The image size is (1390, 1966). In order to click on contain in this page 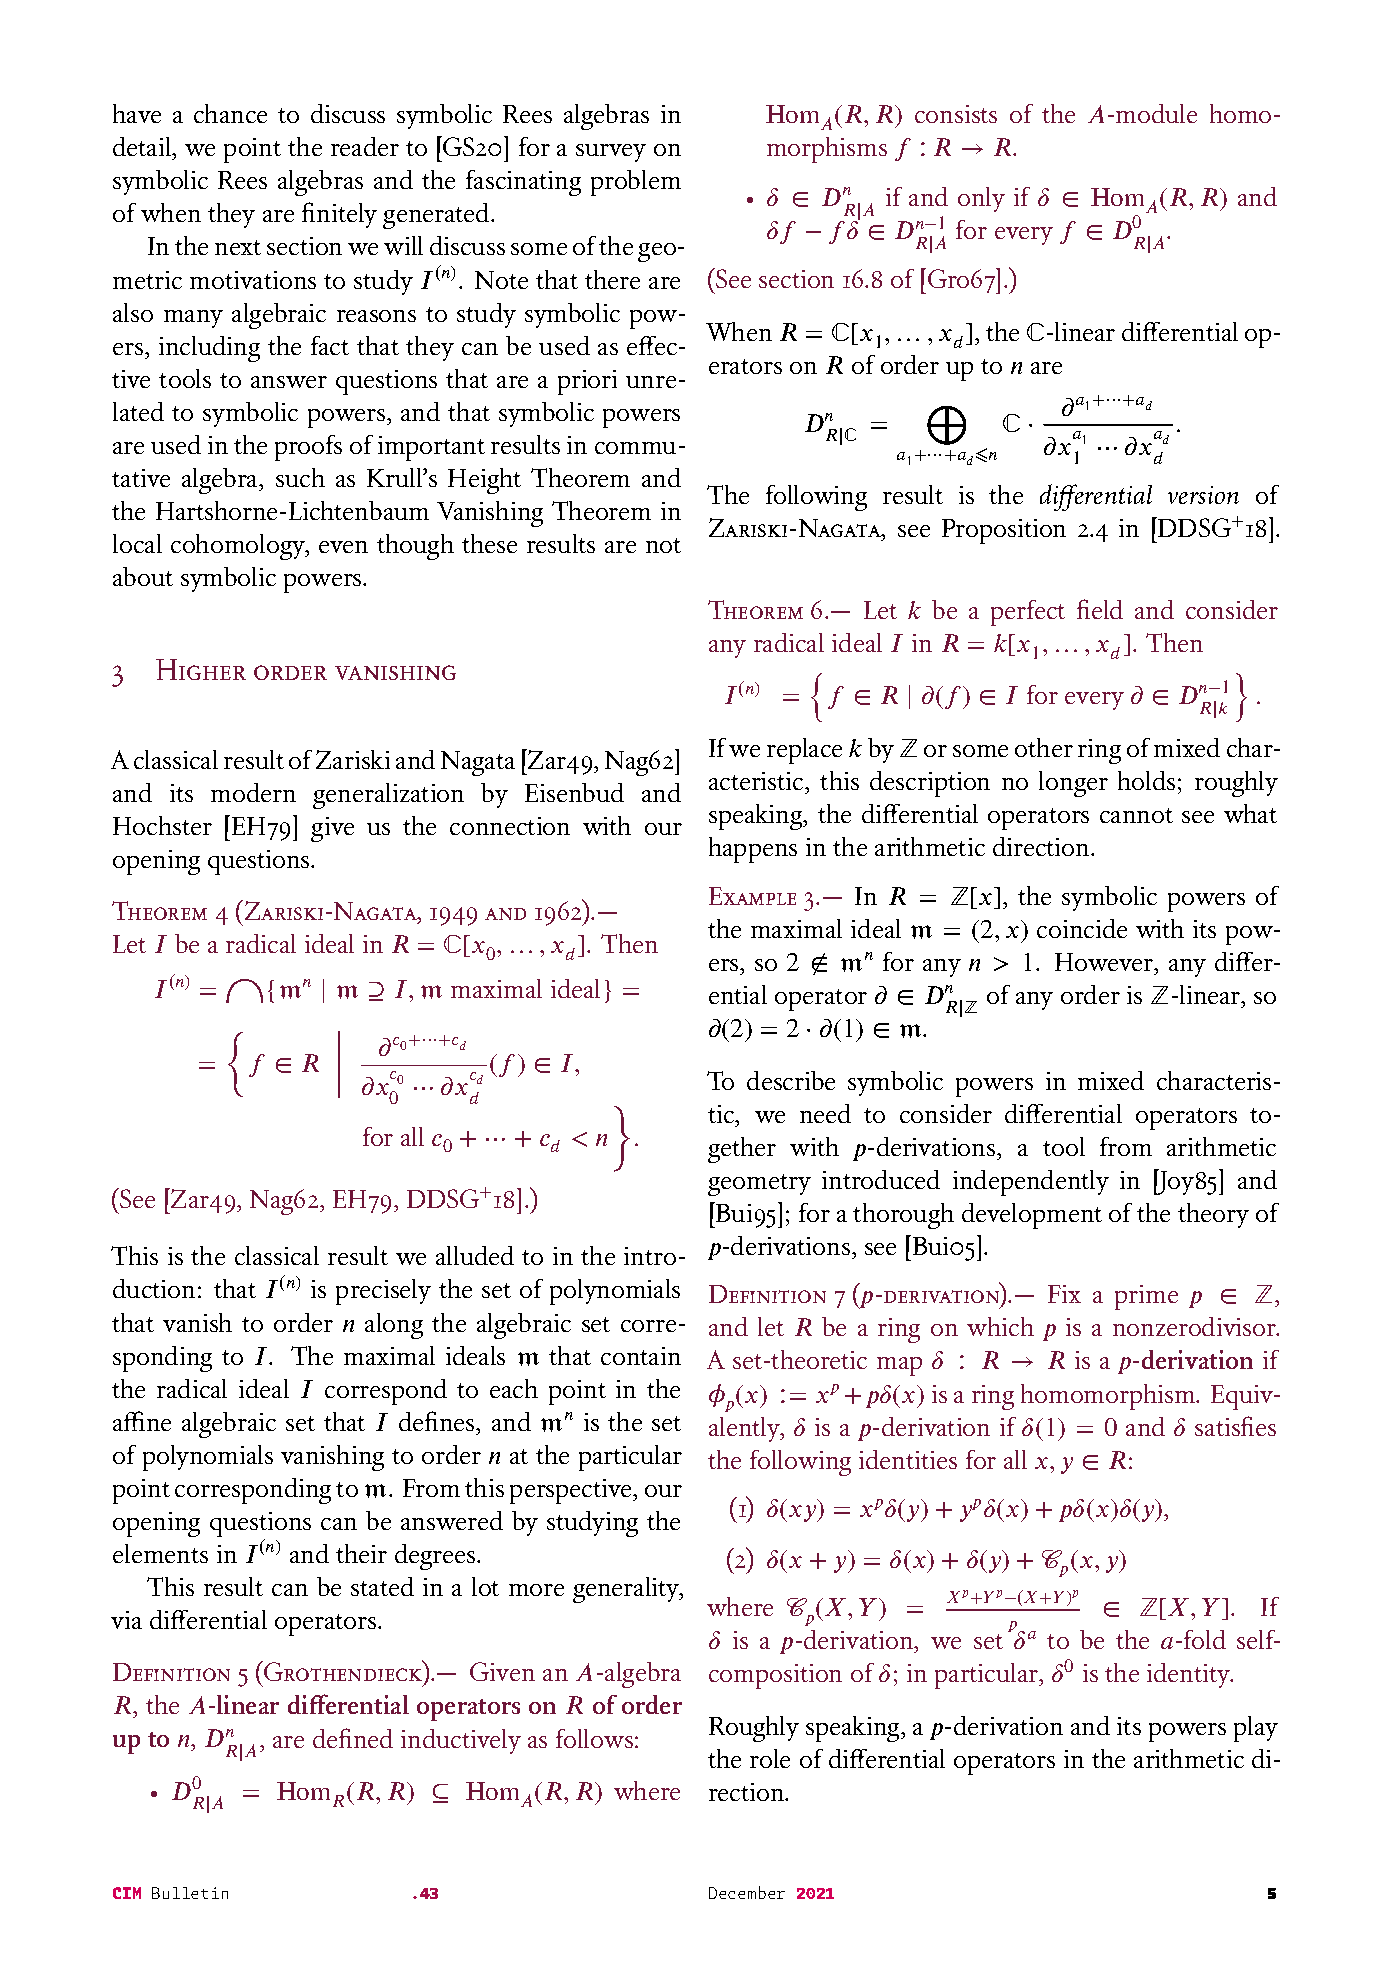, I will do `click(641, 1356)`.
